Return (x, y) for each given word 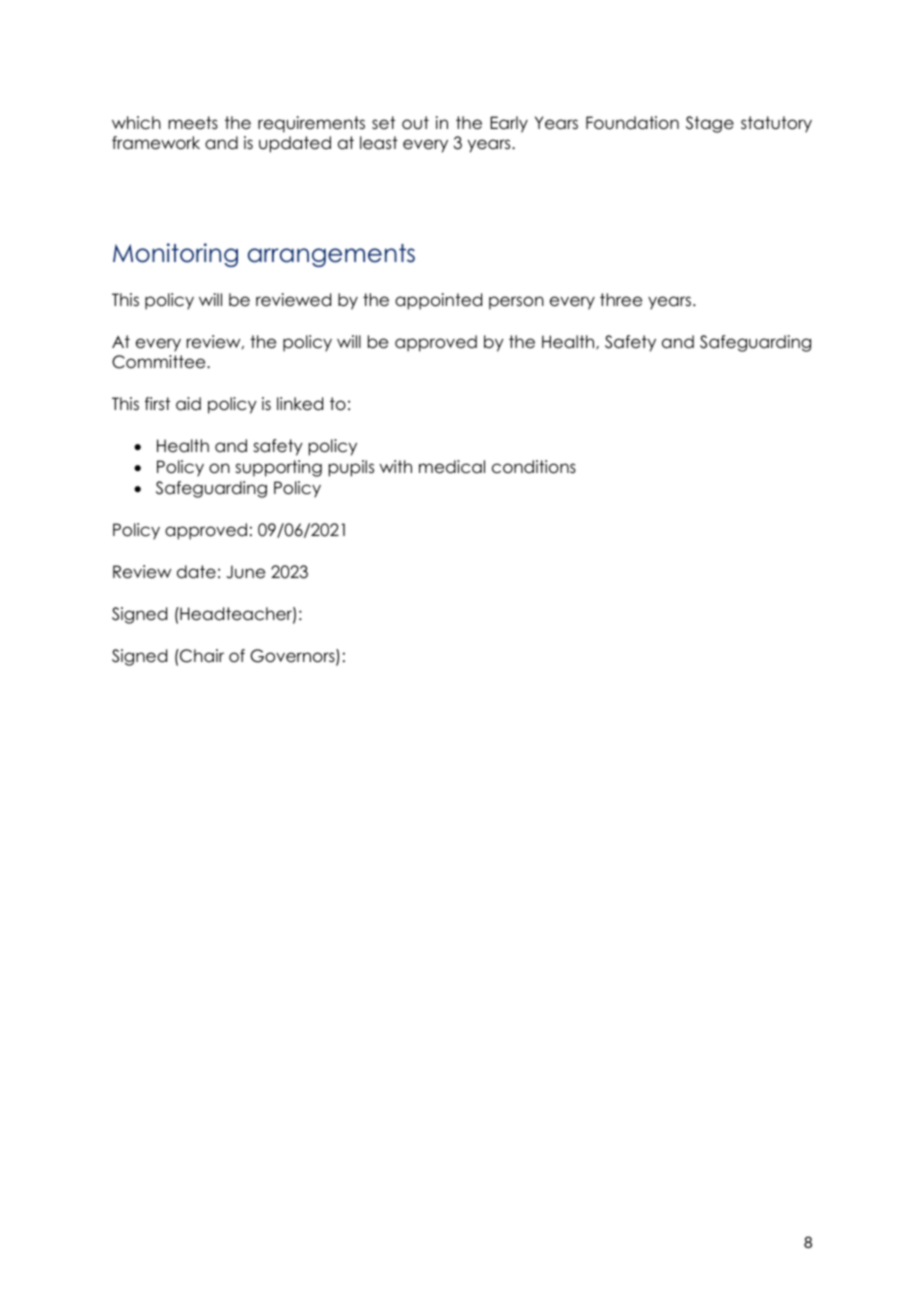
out (415, 123)
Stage (710, 124)
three (621, 300)
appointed (438, 301)
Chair (201, 656)
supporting (278, 468)
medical (452, 467)
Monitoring (175, 255)
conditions (534, 467)
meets (193, 123)
